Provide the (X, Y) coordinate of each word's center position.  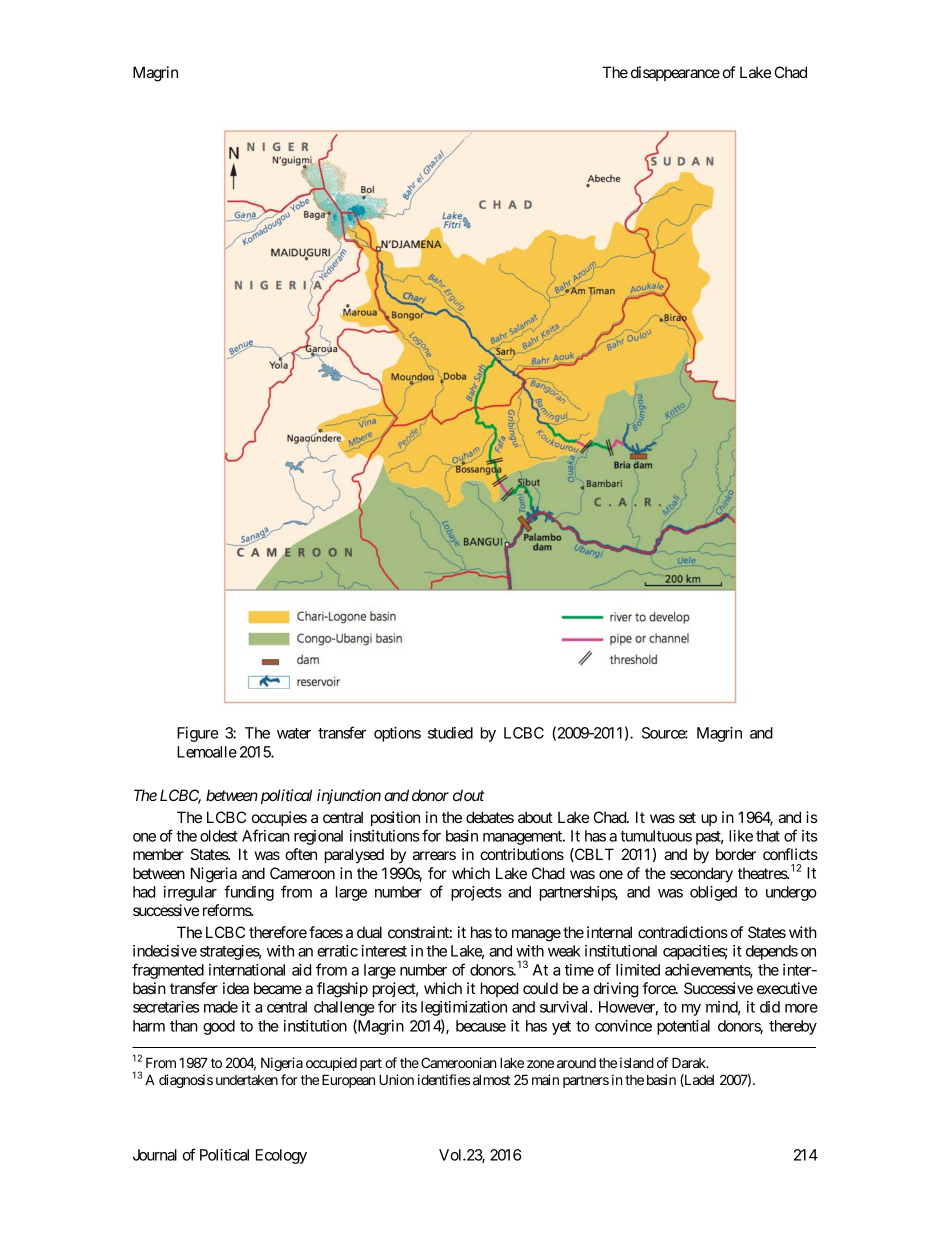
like (741, 836)
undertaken (247, 1080)
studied (450, 733)
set (687, 817)
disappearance (675, 73)
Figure (198, 734)
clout (468, 795)
